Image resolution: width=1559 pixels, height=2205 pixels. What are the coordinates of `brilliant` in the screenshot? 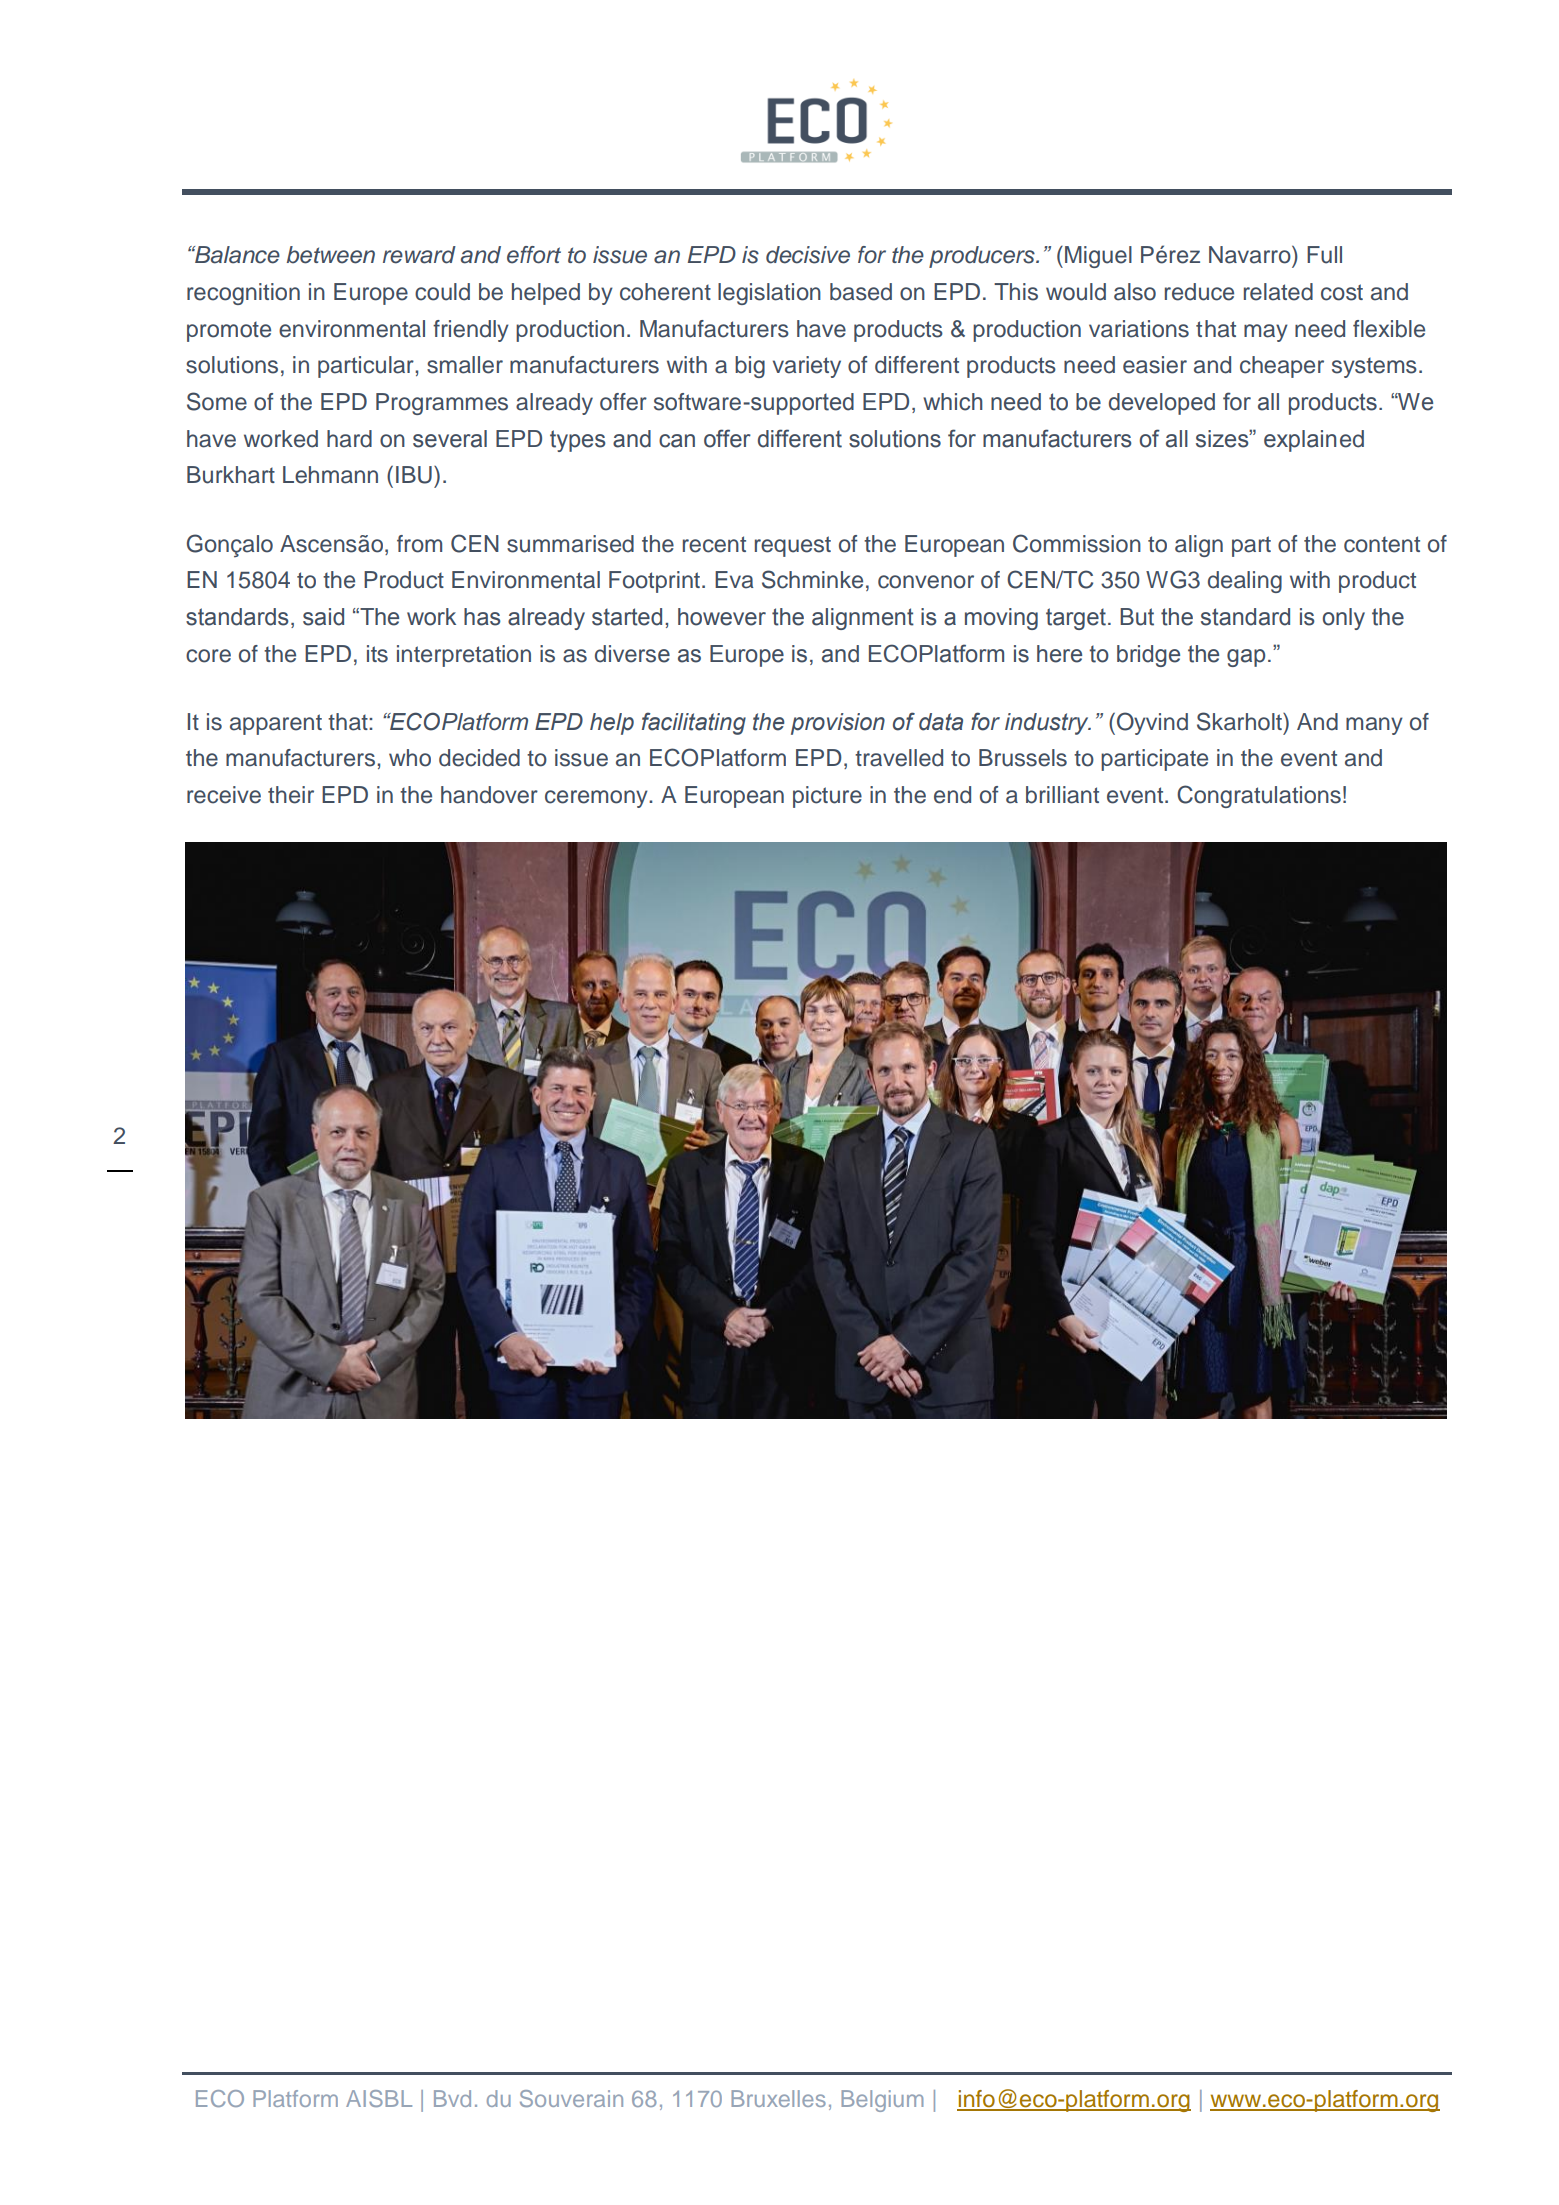 It's located at (1062, 795).
